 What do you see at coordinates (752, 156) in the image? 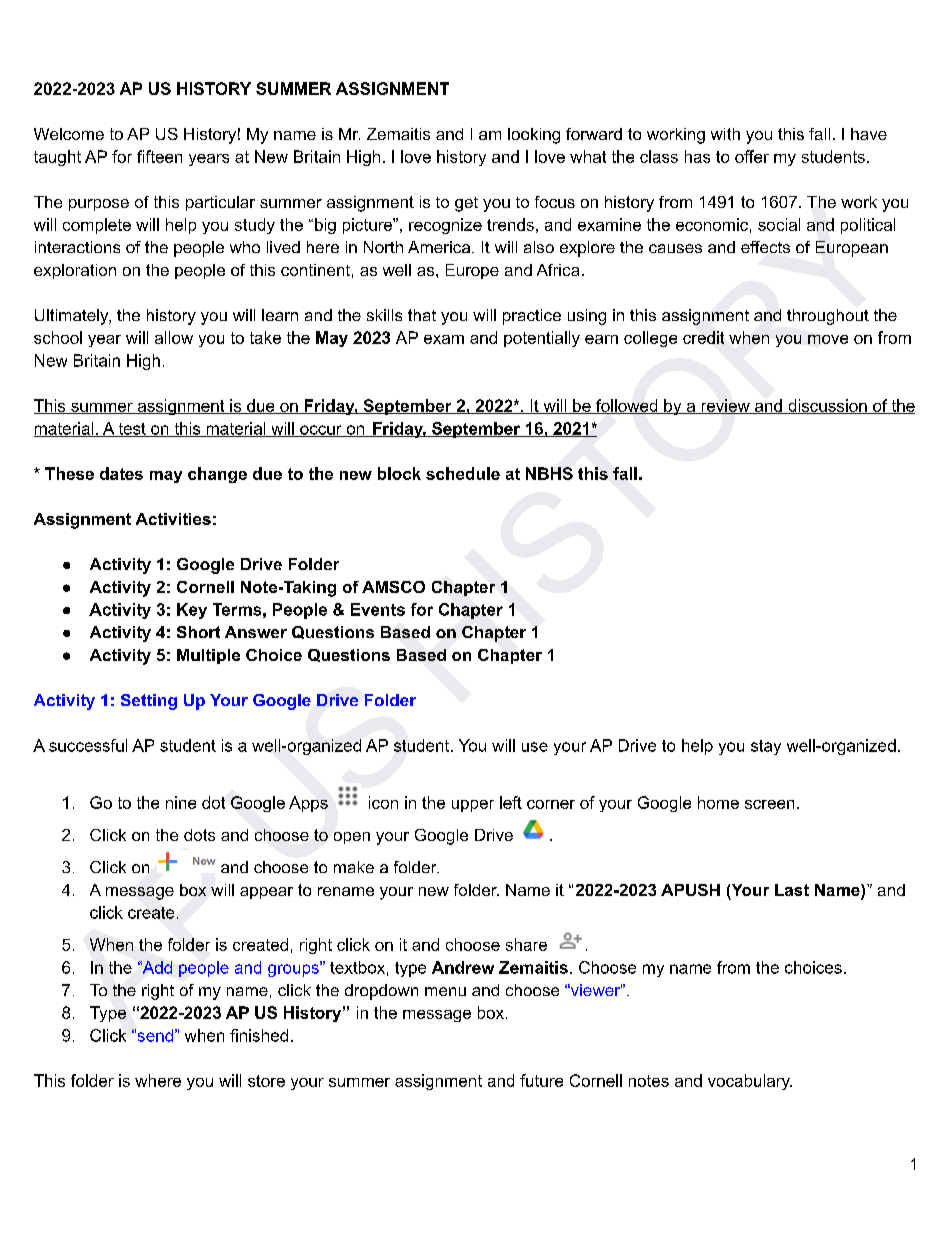
I see `offer` at bounding box center [752, 156].
